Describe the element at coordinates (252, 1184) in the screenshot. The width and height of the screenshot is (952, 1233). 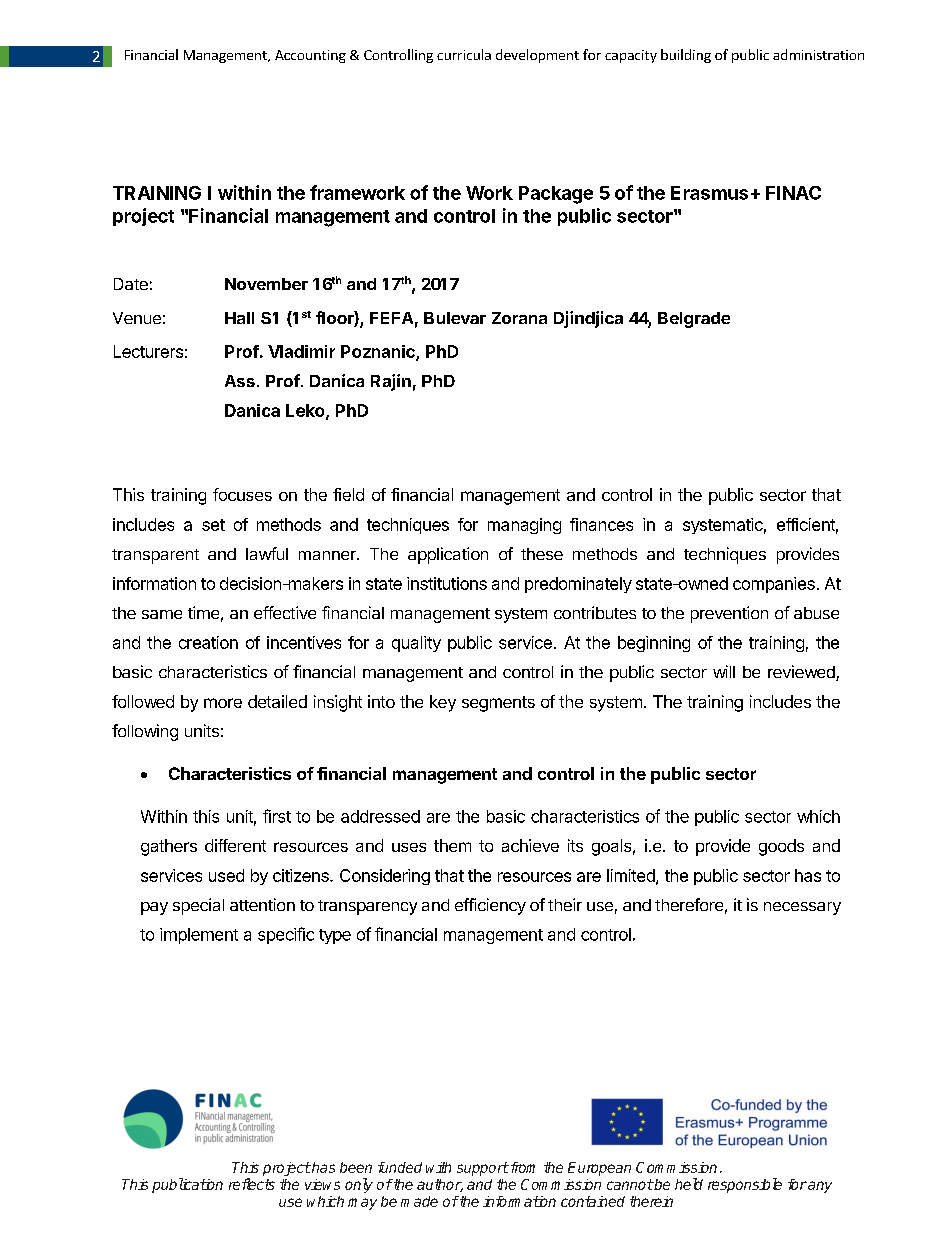
I see `reflects` at that location.
